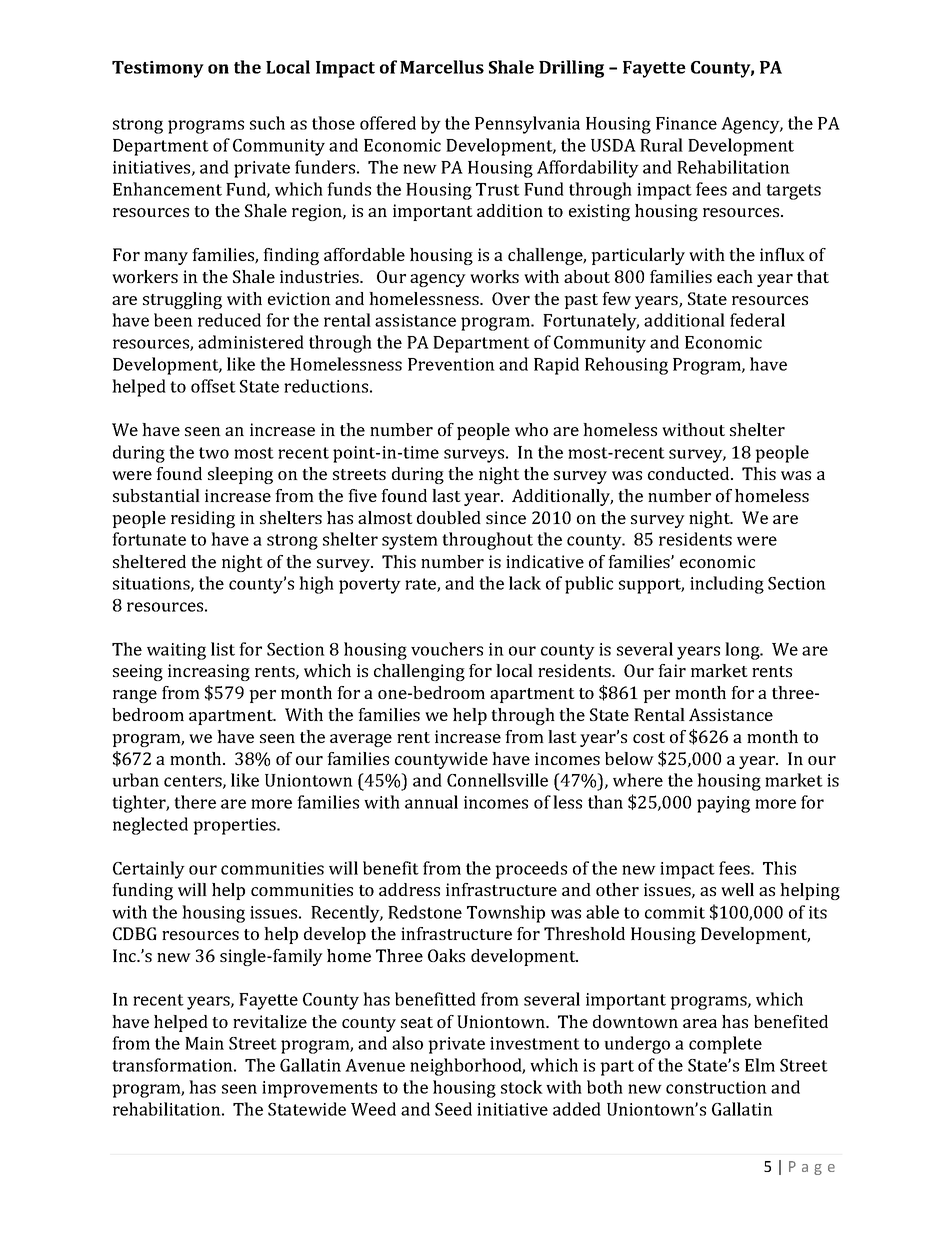  What do you see at coordinates (267, 123) in the screenshot?
I see `such` at bounding box center [267, 123].
